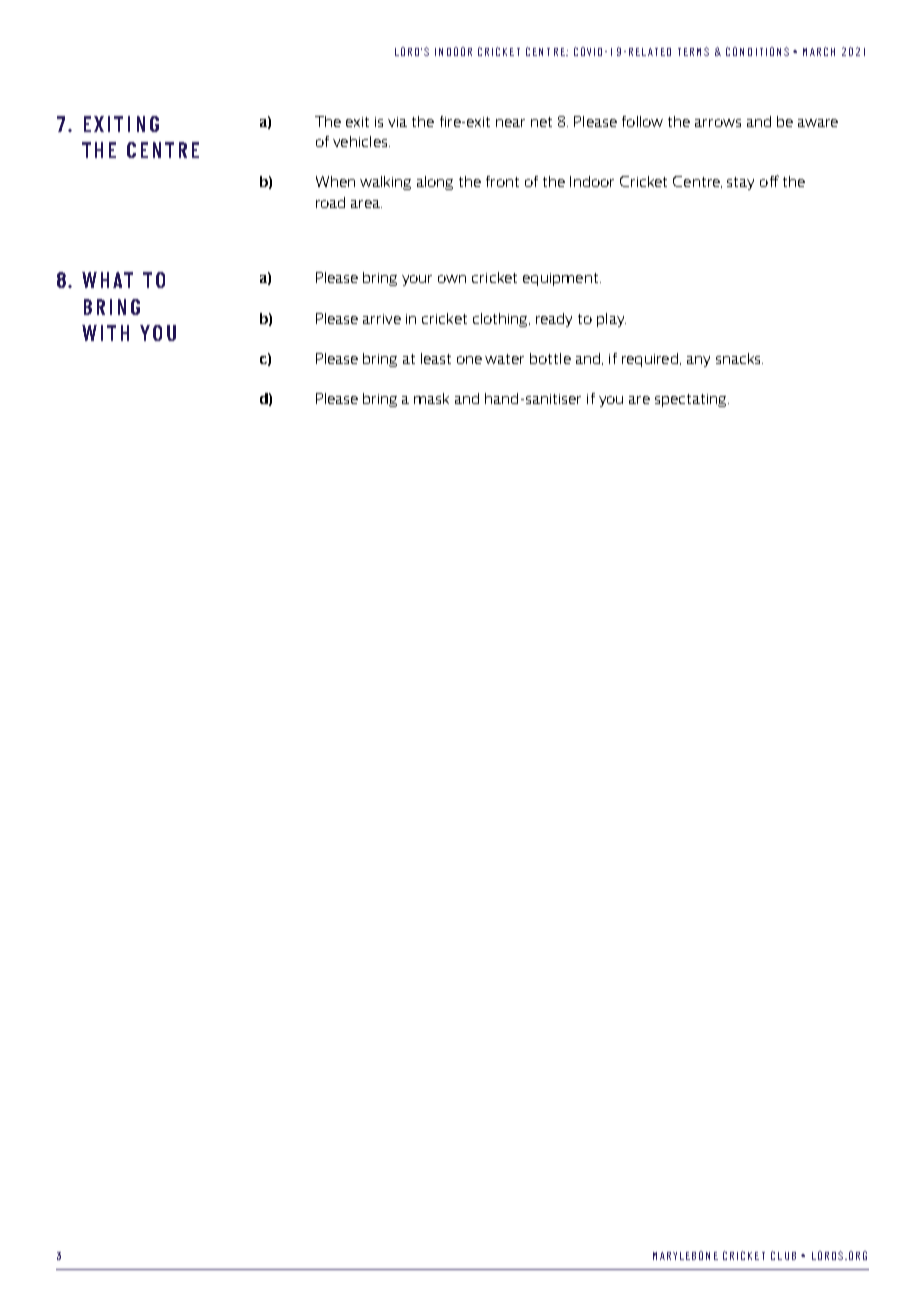 This image has height=1308, width=924. Describe the element at coordinates (361, 141) in the image. I see `vehicles` at that location.
